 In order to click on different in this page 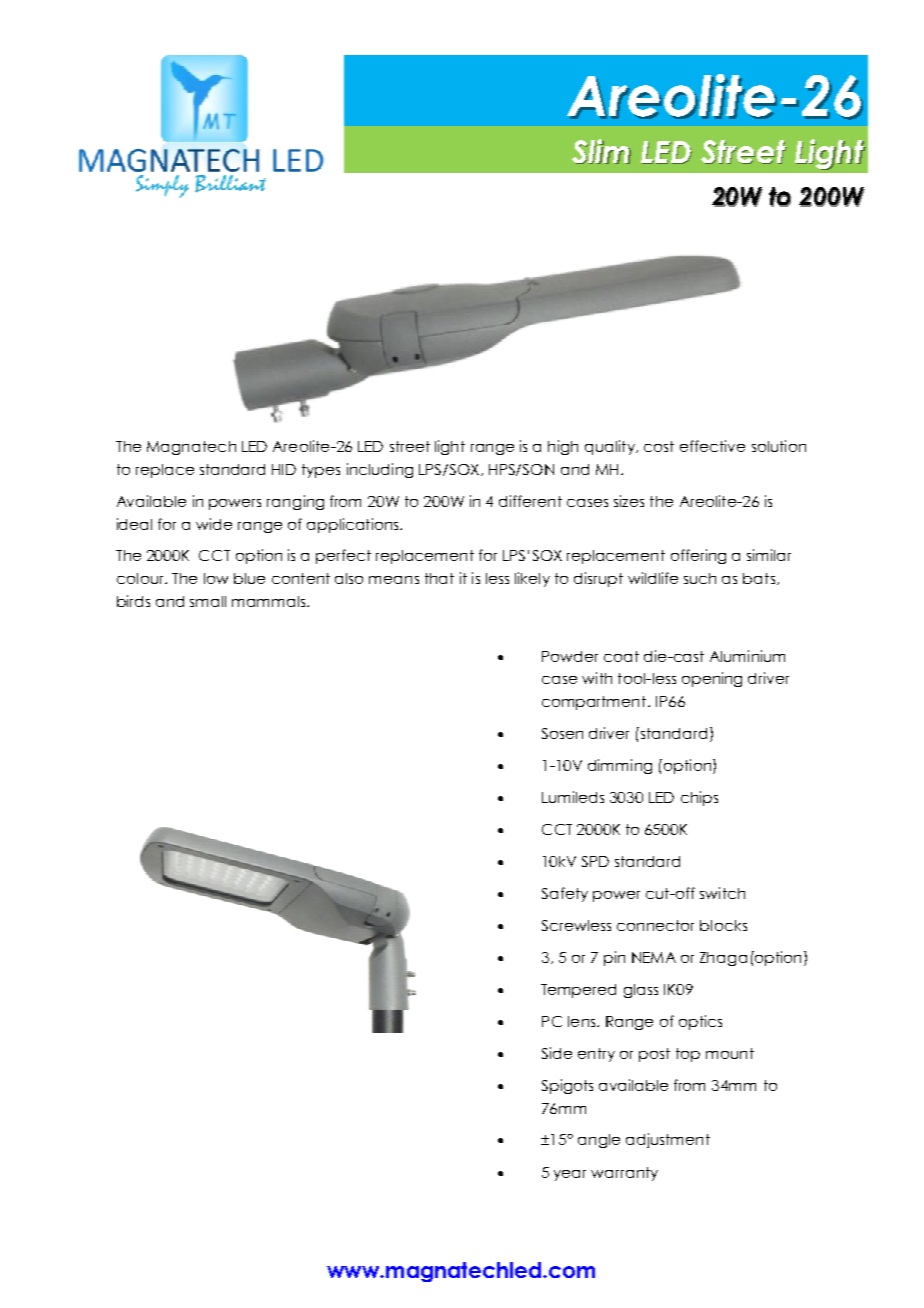, I will do `click(530, 501)`.
